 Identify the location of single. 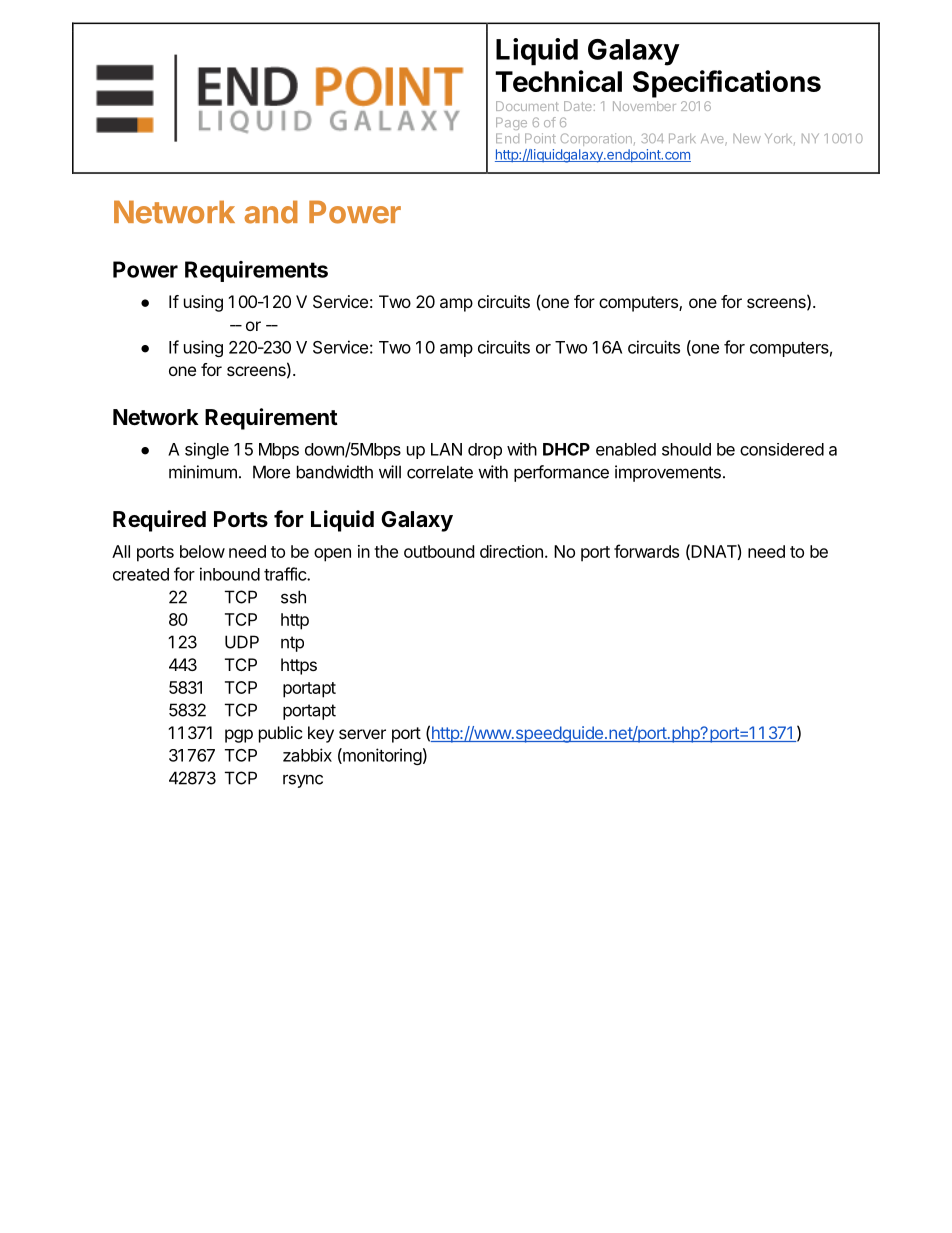
(207, 450).
